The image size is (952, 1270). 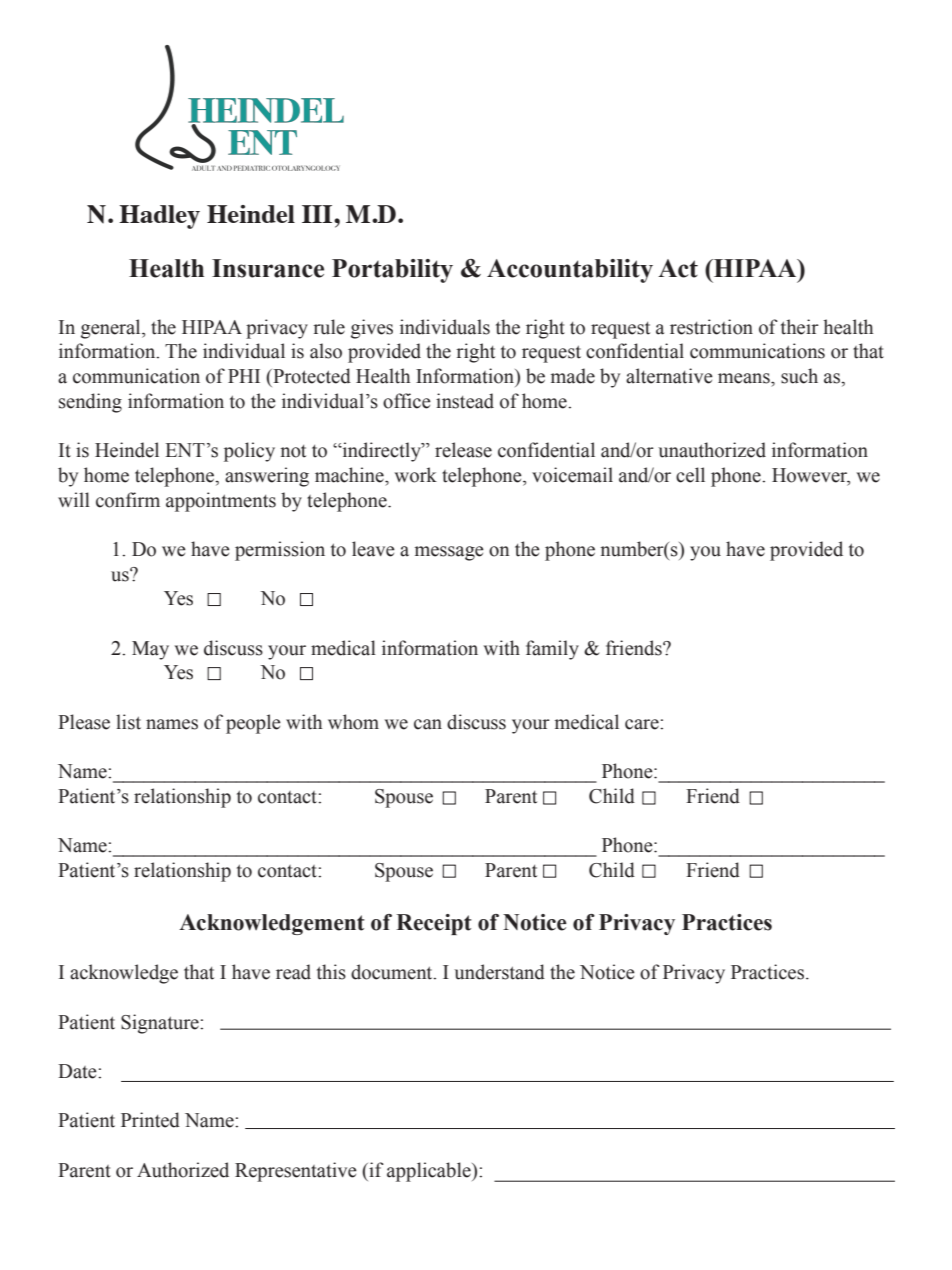 What do you see at coordinates (128, 722) in the screenshot?
I see `list` at bounding box center [128, 722].
